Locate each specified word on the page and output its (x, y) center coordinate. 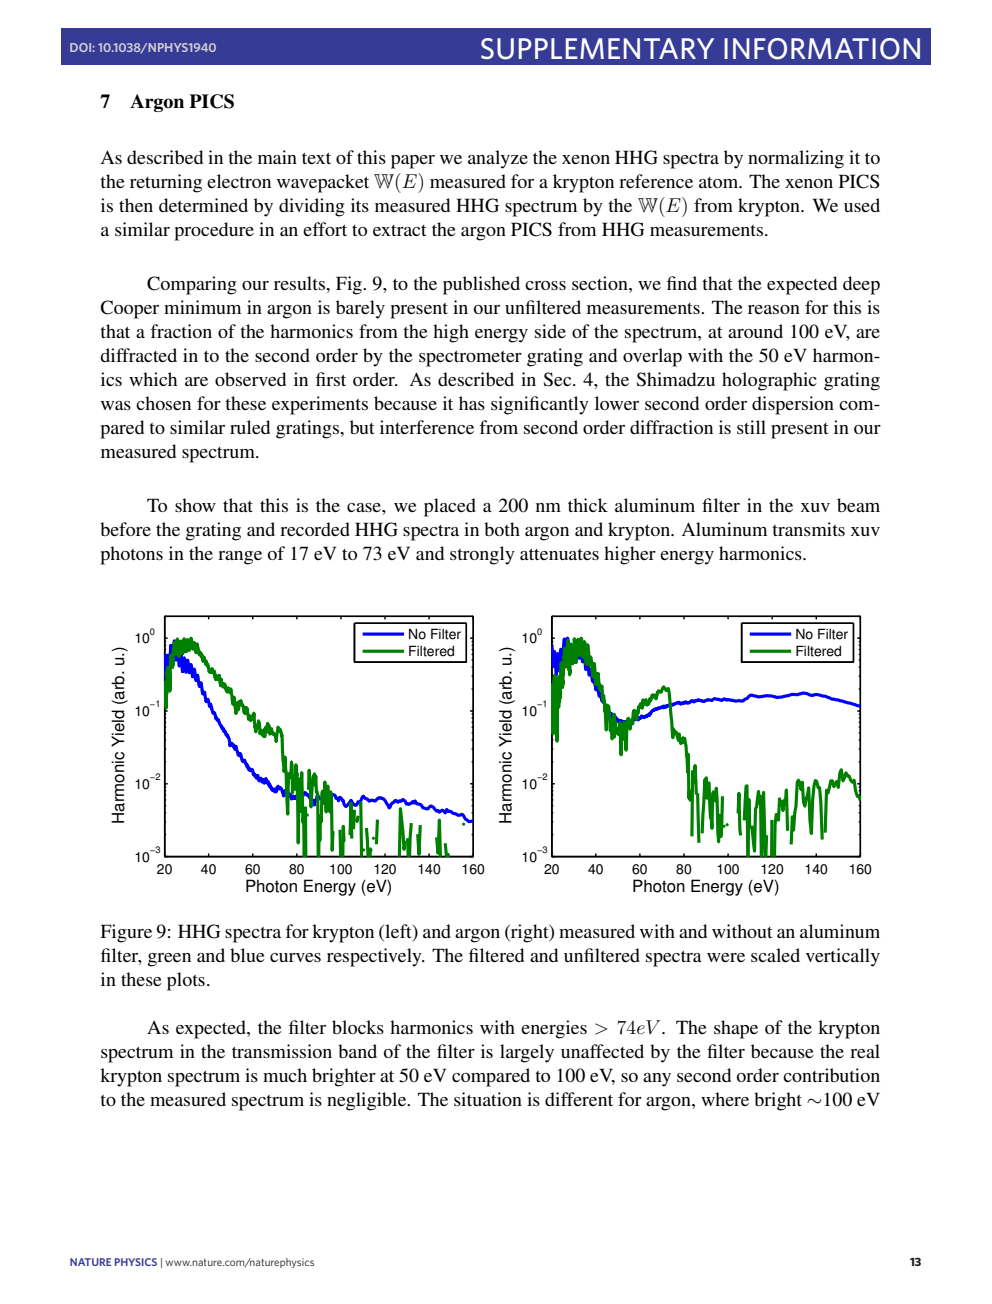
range (240, 558)
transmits (808, 529)
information (822, 49)
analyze (498, 159)
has (472, 403)
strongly (482, 555)
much (285, 1075)
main (277, 157)
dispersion (793, 405)
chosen (163, 403)
